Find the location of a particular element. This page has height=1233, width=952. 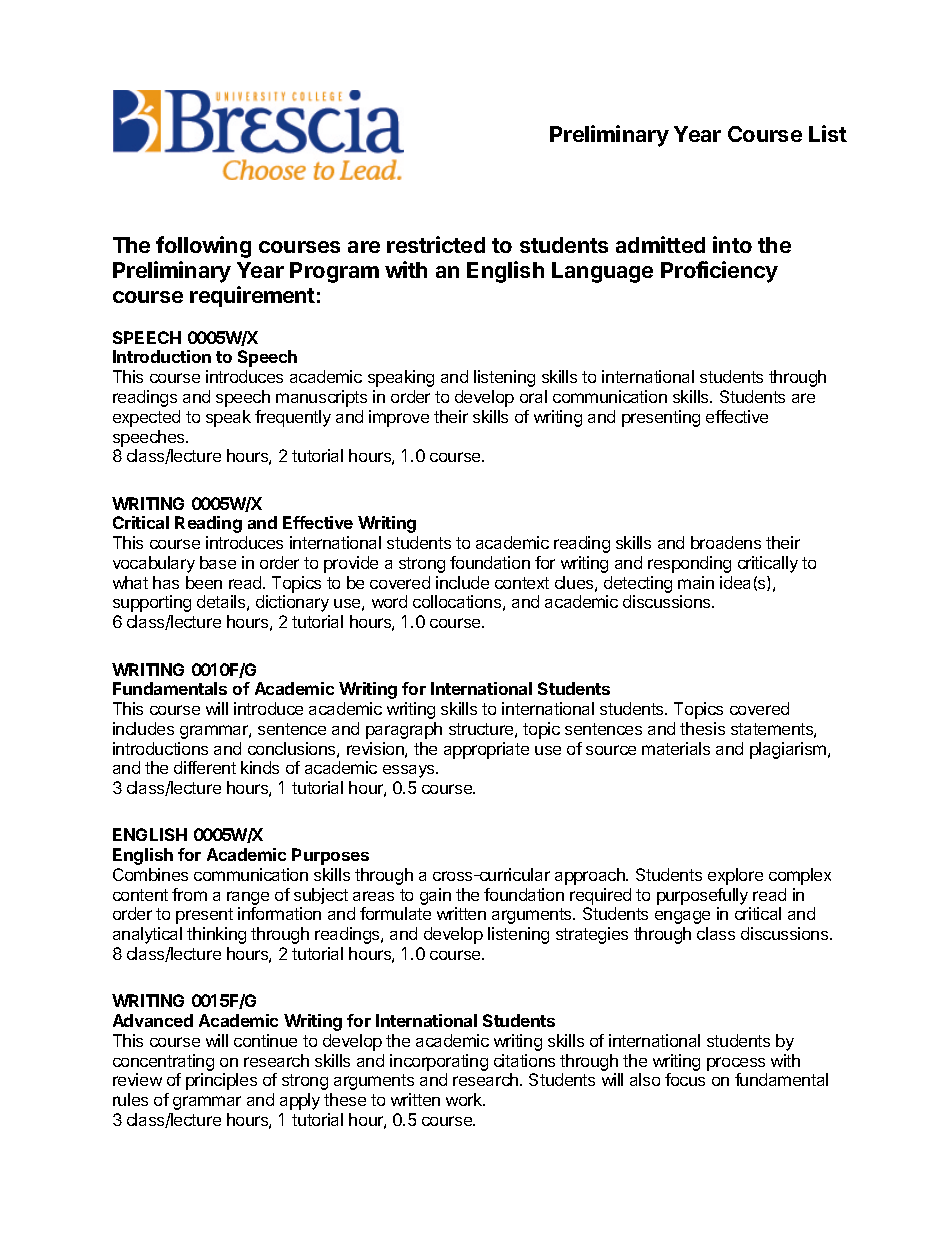

incorporating is located at coordinates (439, 1062).
